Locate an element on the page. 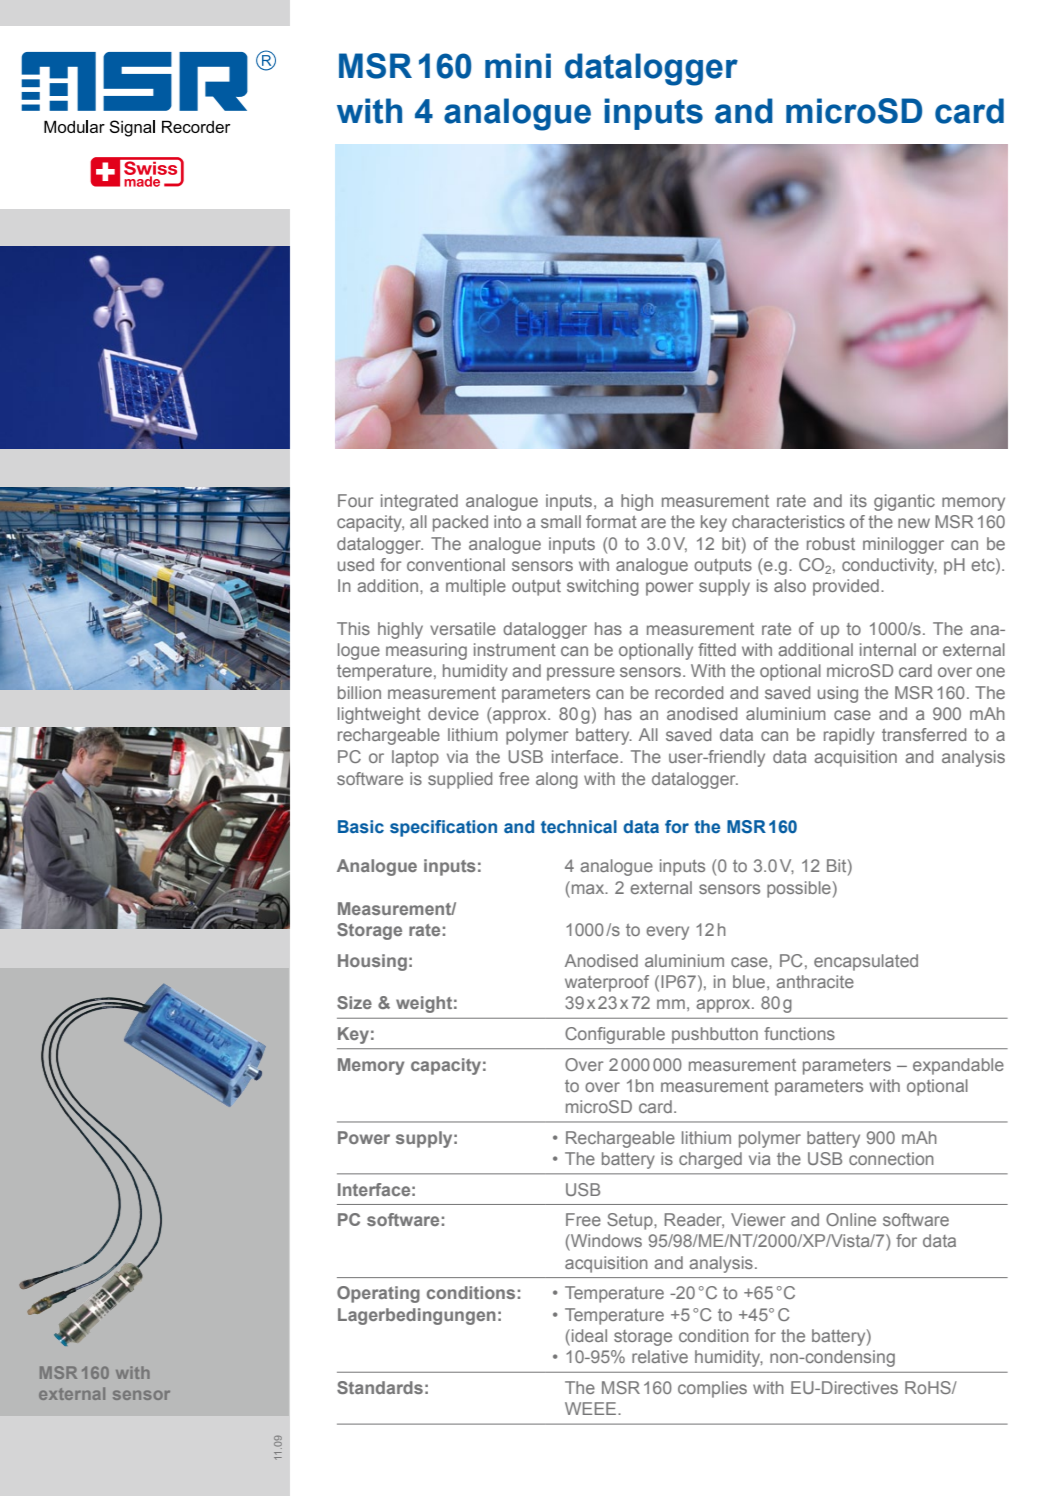 The image size is (1058, 1496). every is located at coordinates (667, 933).
